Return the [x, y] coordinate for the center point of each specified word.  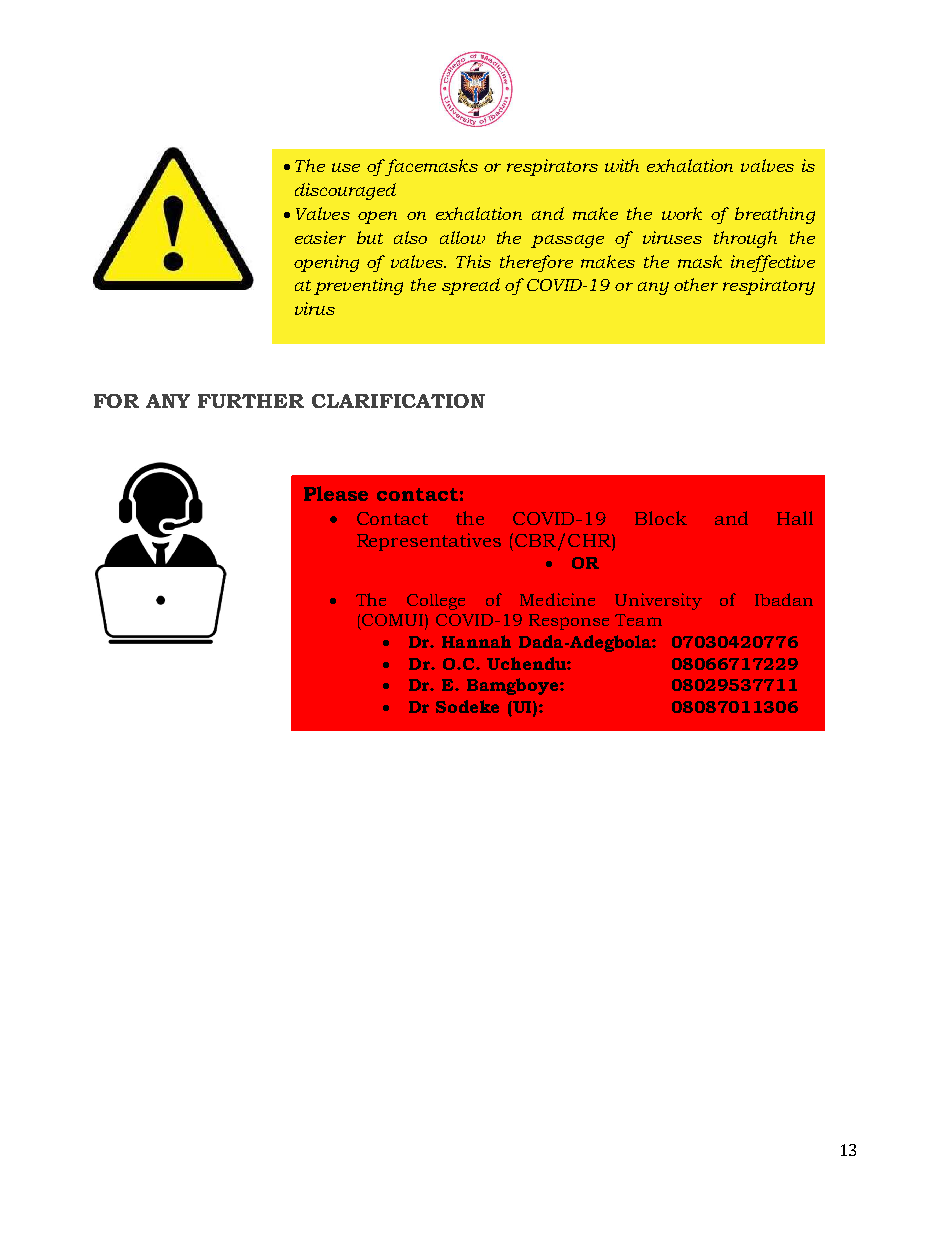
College [436, 602]
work [682, 213]
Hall [795, 518]
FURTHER [251, 401]
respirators [552, 167]
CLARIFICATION [398, 401]
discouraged [345, 191]
